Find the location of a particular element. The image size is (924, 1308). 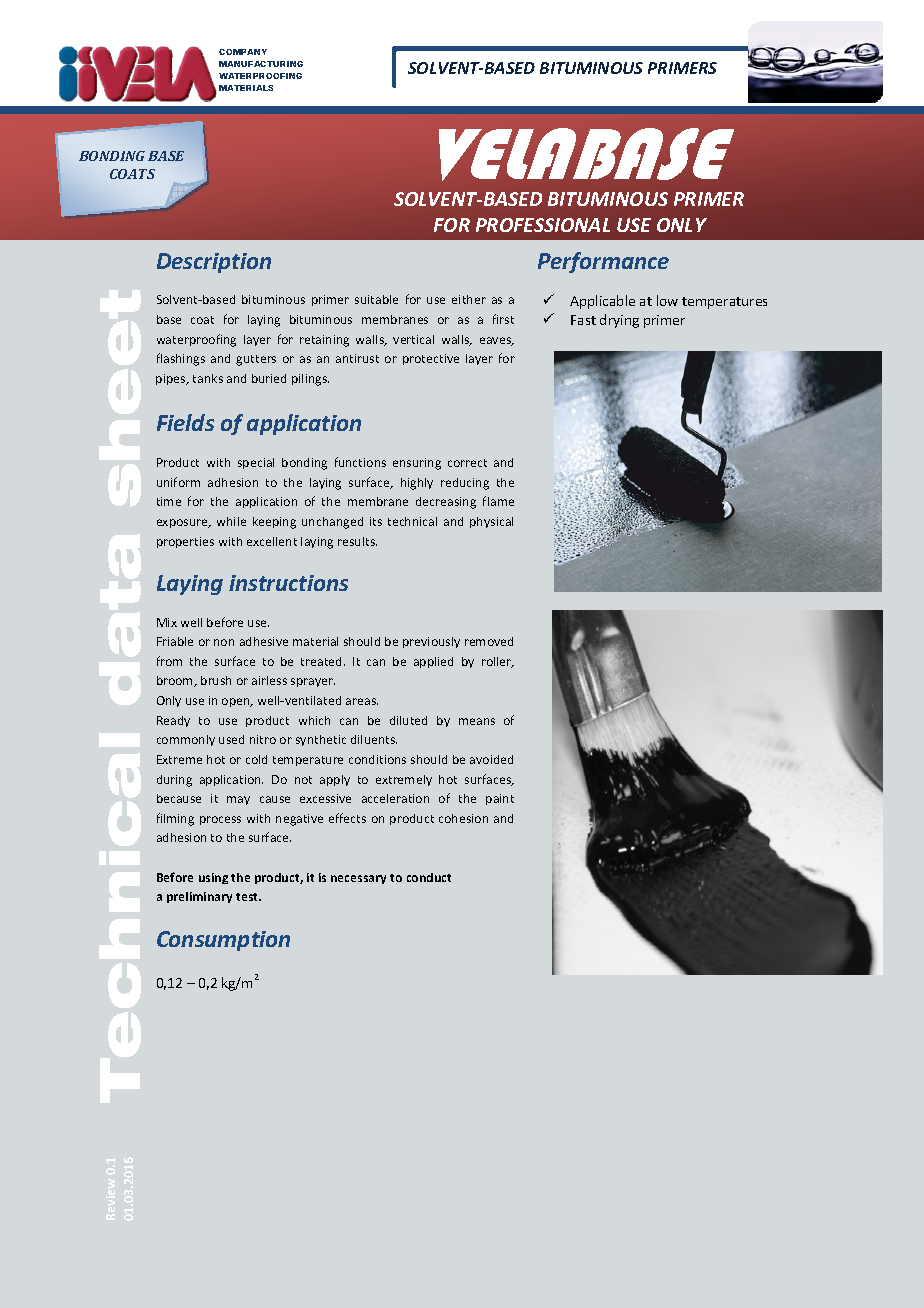

conduct is located at coordinates (429, 877).
